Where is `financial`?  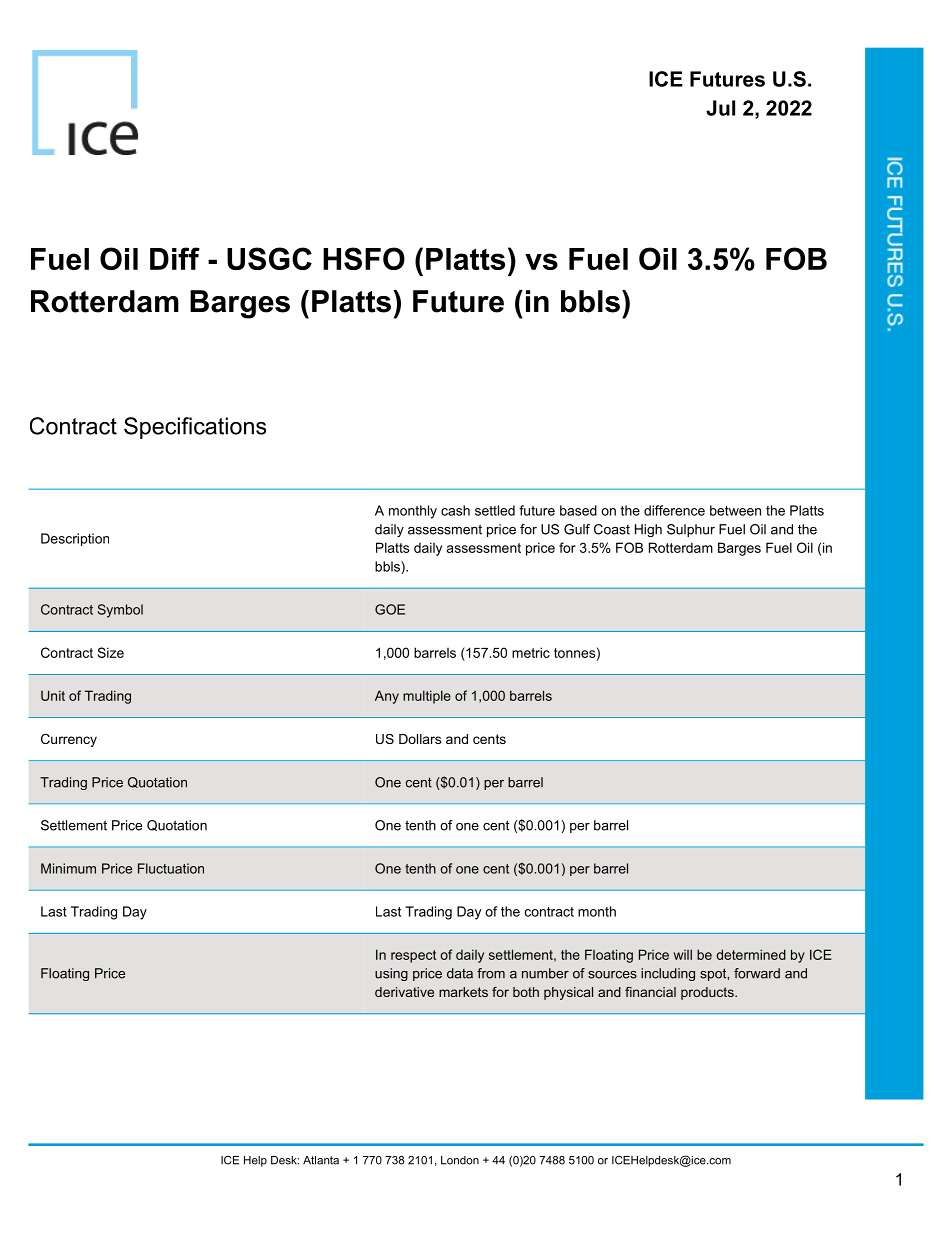
financial is located at coordinates (650, 992).
